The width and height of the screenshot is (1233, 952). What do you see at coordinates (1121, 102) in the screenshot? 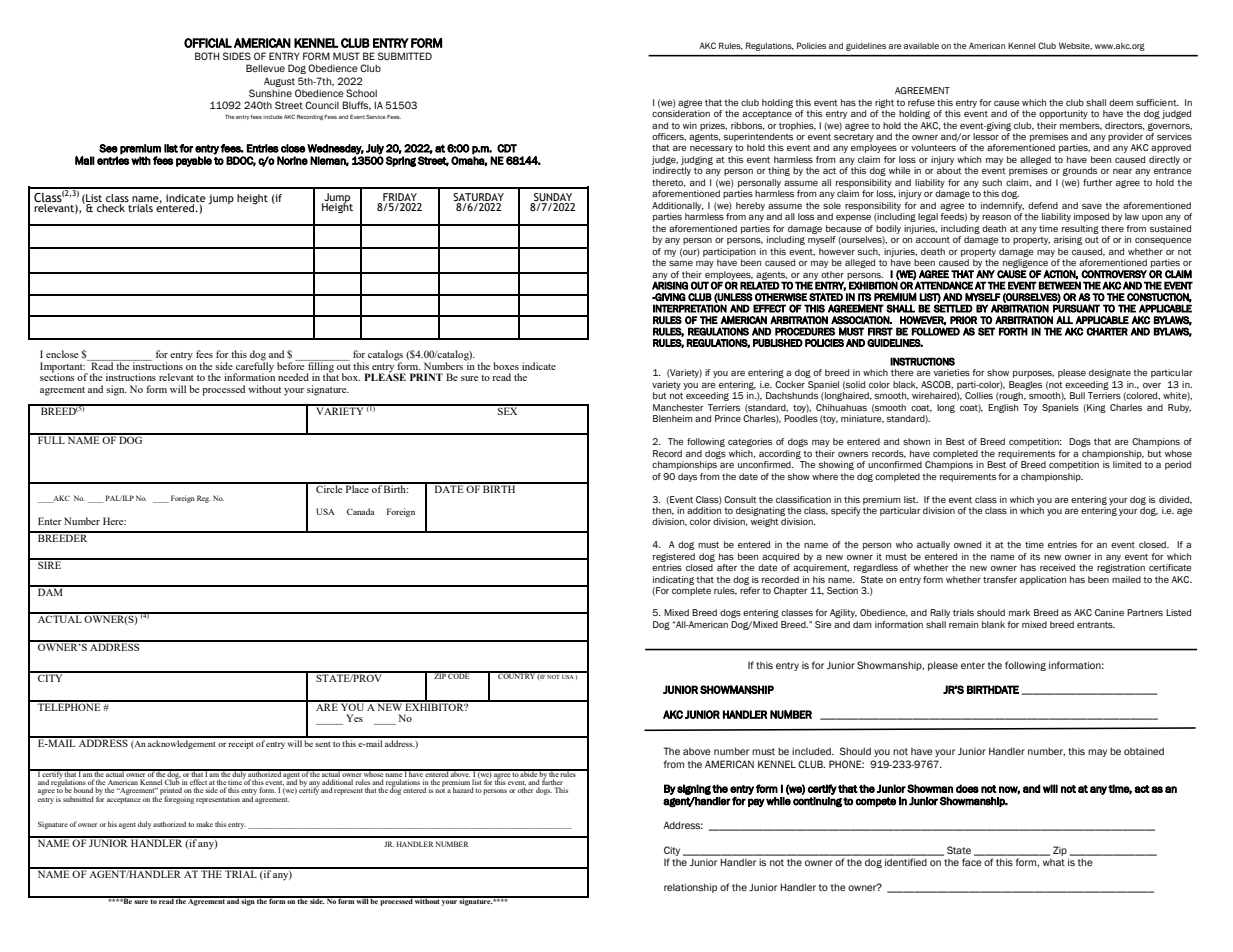
I see `deem` at bounding box center [1121, 102].
